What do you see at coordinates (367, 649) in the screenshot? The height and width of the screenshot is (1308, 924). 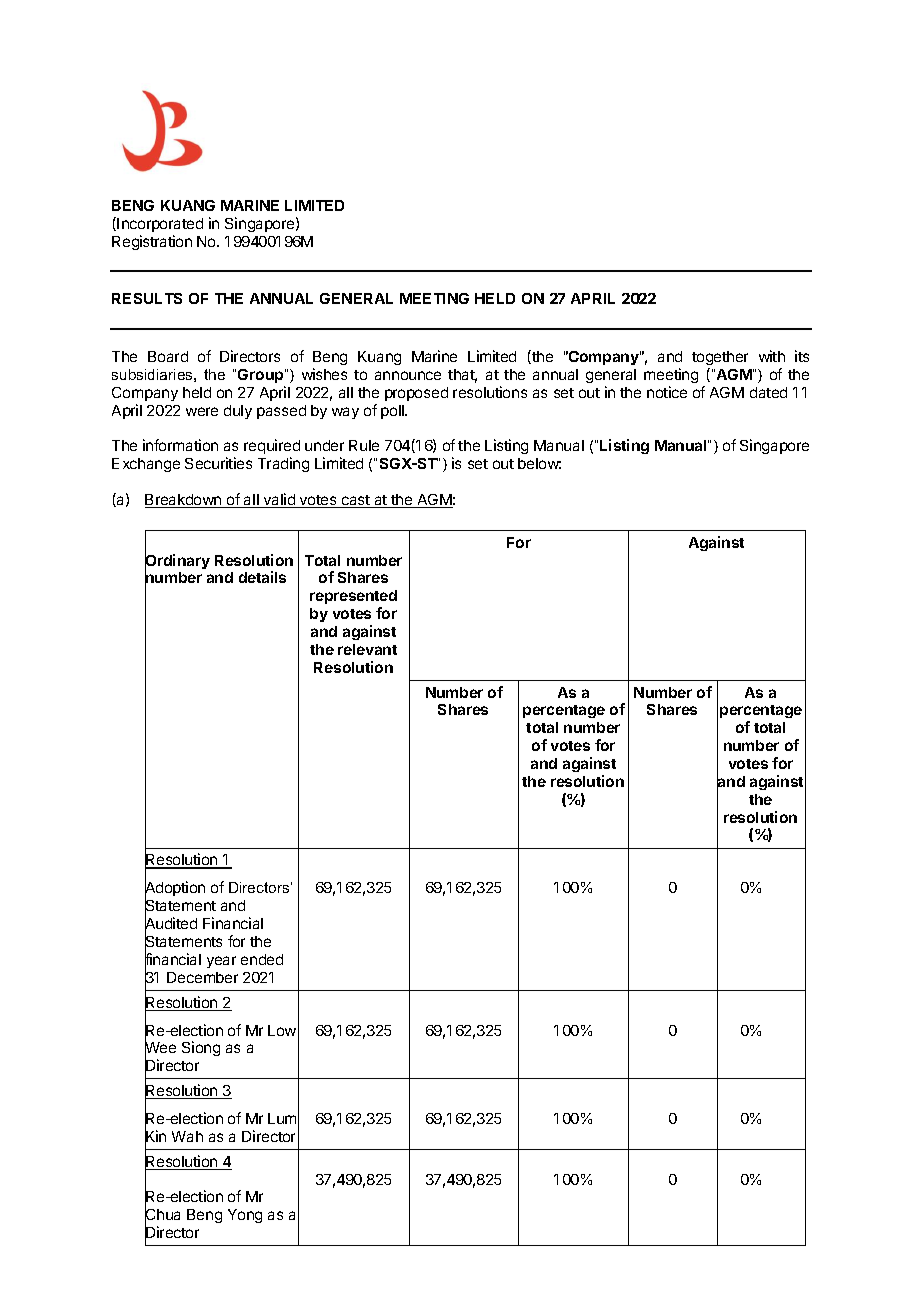 I see `relevant` at bounding box center [367, 649].
